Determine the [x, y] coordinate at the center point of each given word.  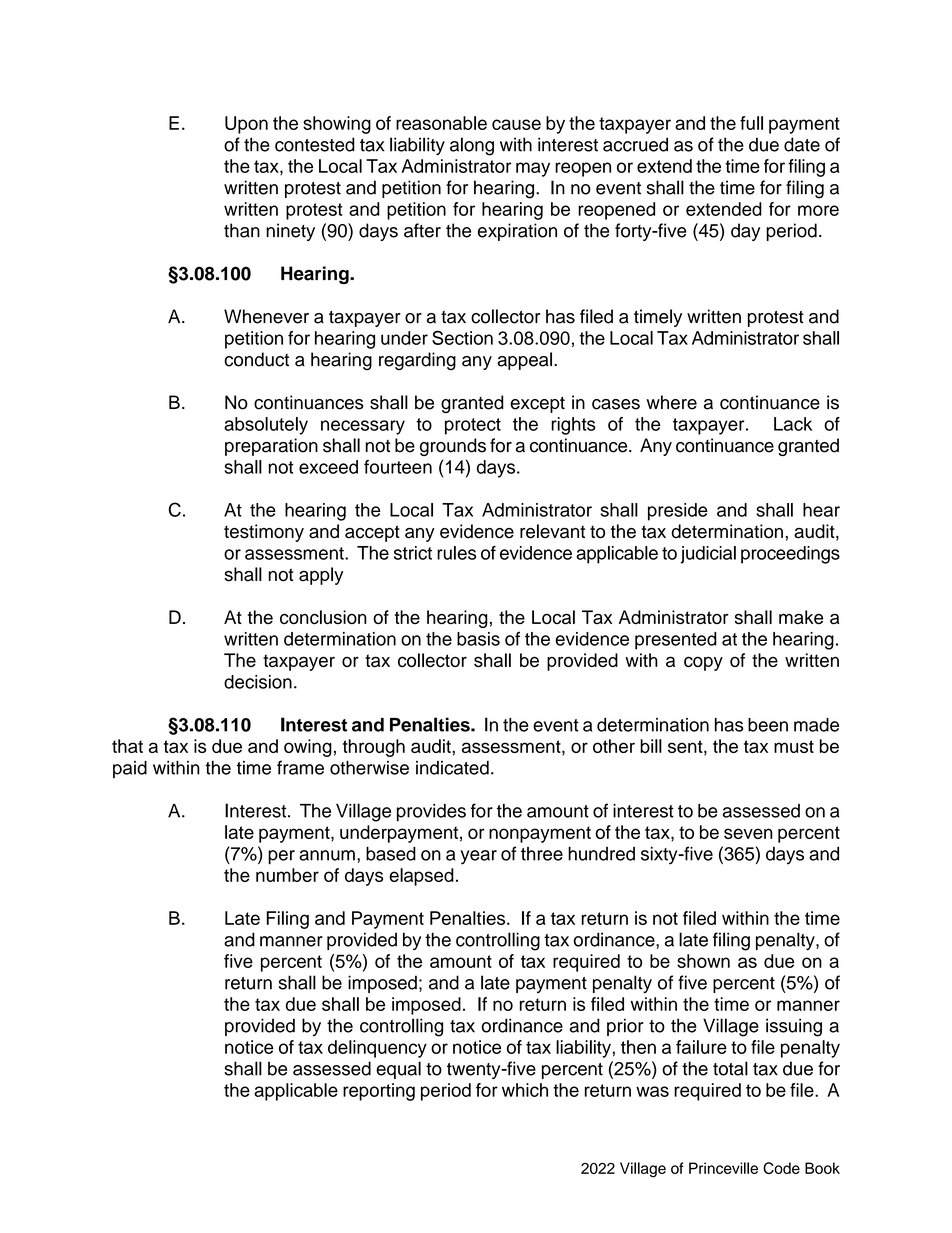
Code [781, 1168]
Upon [246, 125]
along [472, 146]
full [751, 123]
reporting [379, 1092]
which [525, 1090]
